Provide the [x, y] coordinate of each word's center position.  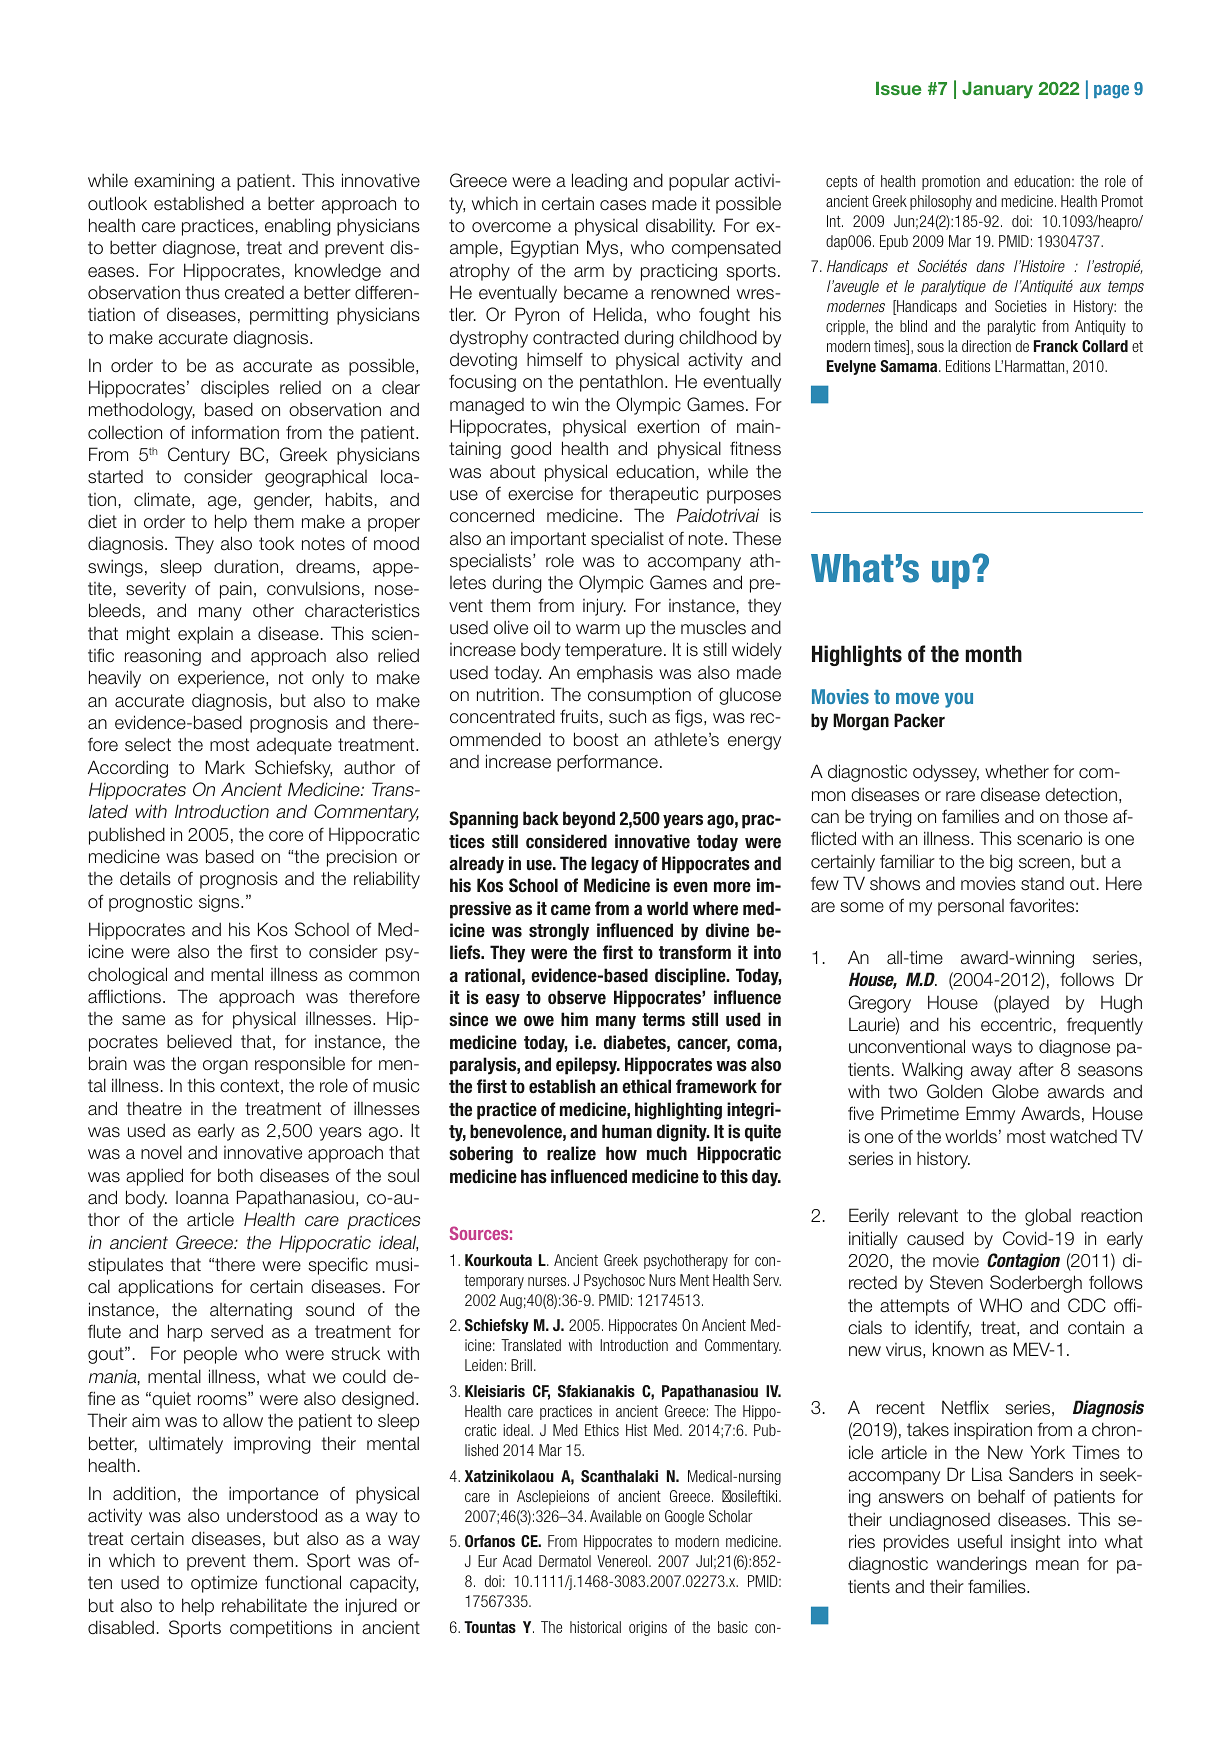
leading [599, 182]
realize [571, 1153]
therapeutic [653, 495]
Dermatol [565, 1561]
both [235, 1175]
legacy [615, 865]
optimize [224, 1584]
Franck [1056, 346]
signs [220, 903]
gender [283, 501]
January [997, 90]
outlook [117, 203]
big [1001, 863]
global [1048, 1217]
